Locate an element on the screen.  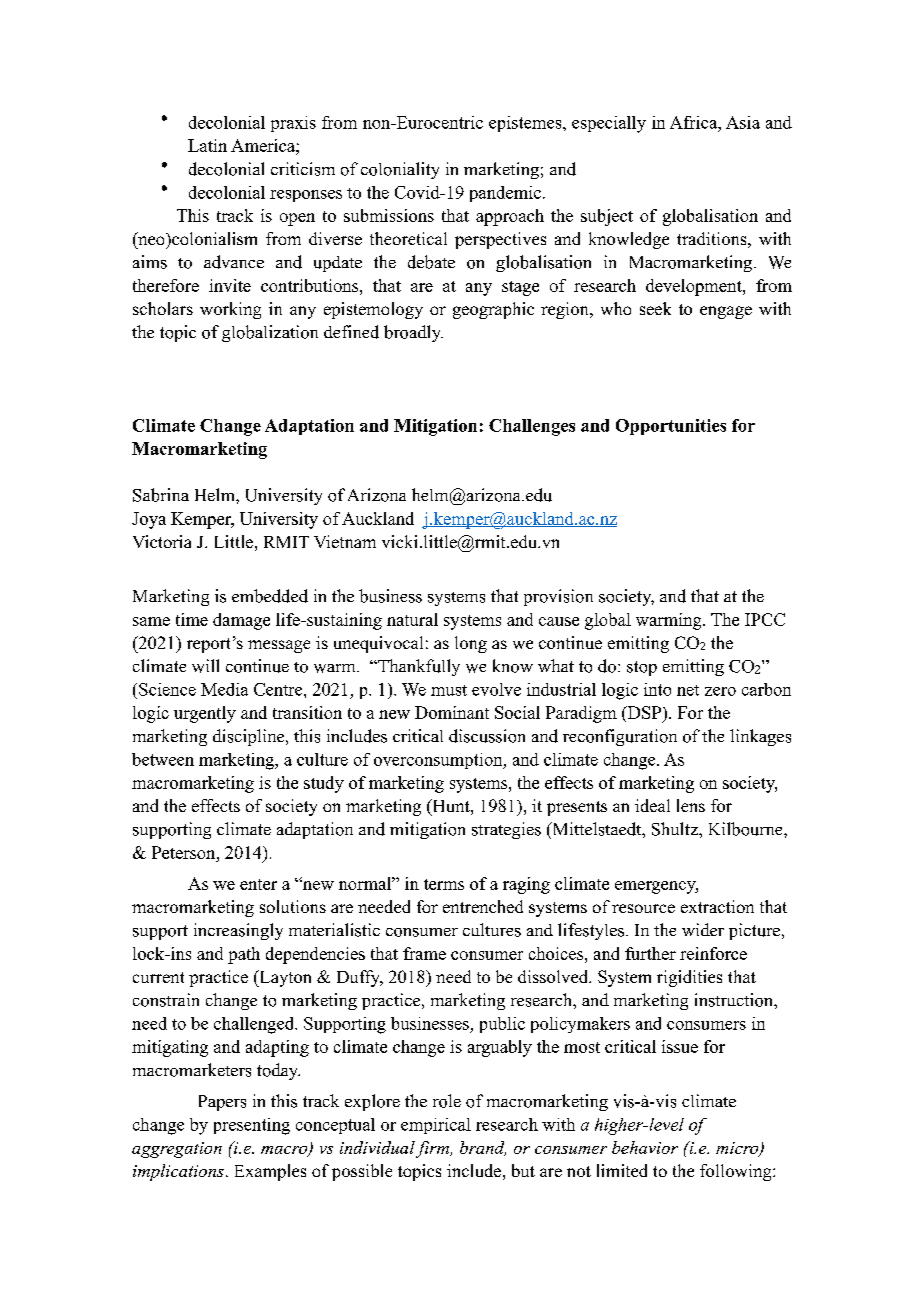
presenting is located at coordinates (252, 1126).
